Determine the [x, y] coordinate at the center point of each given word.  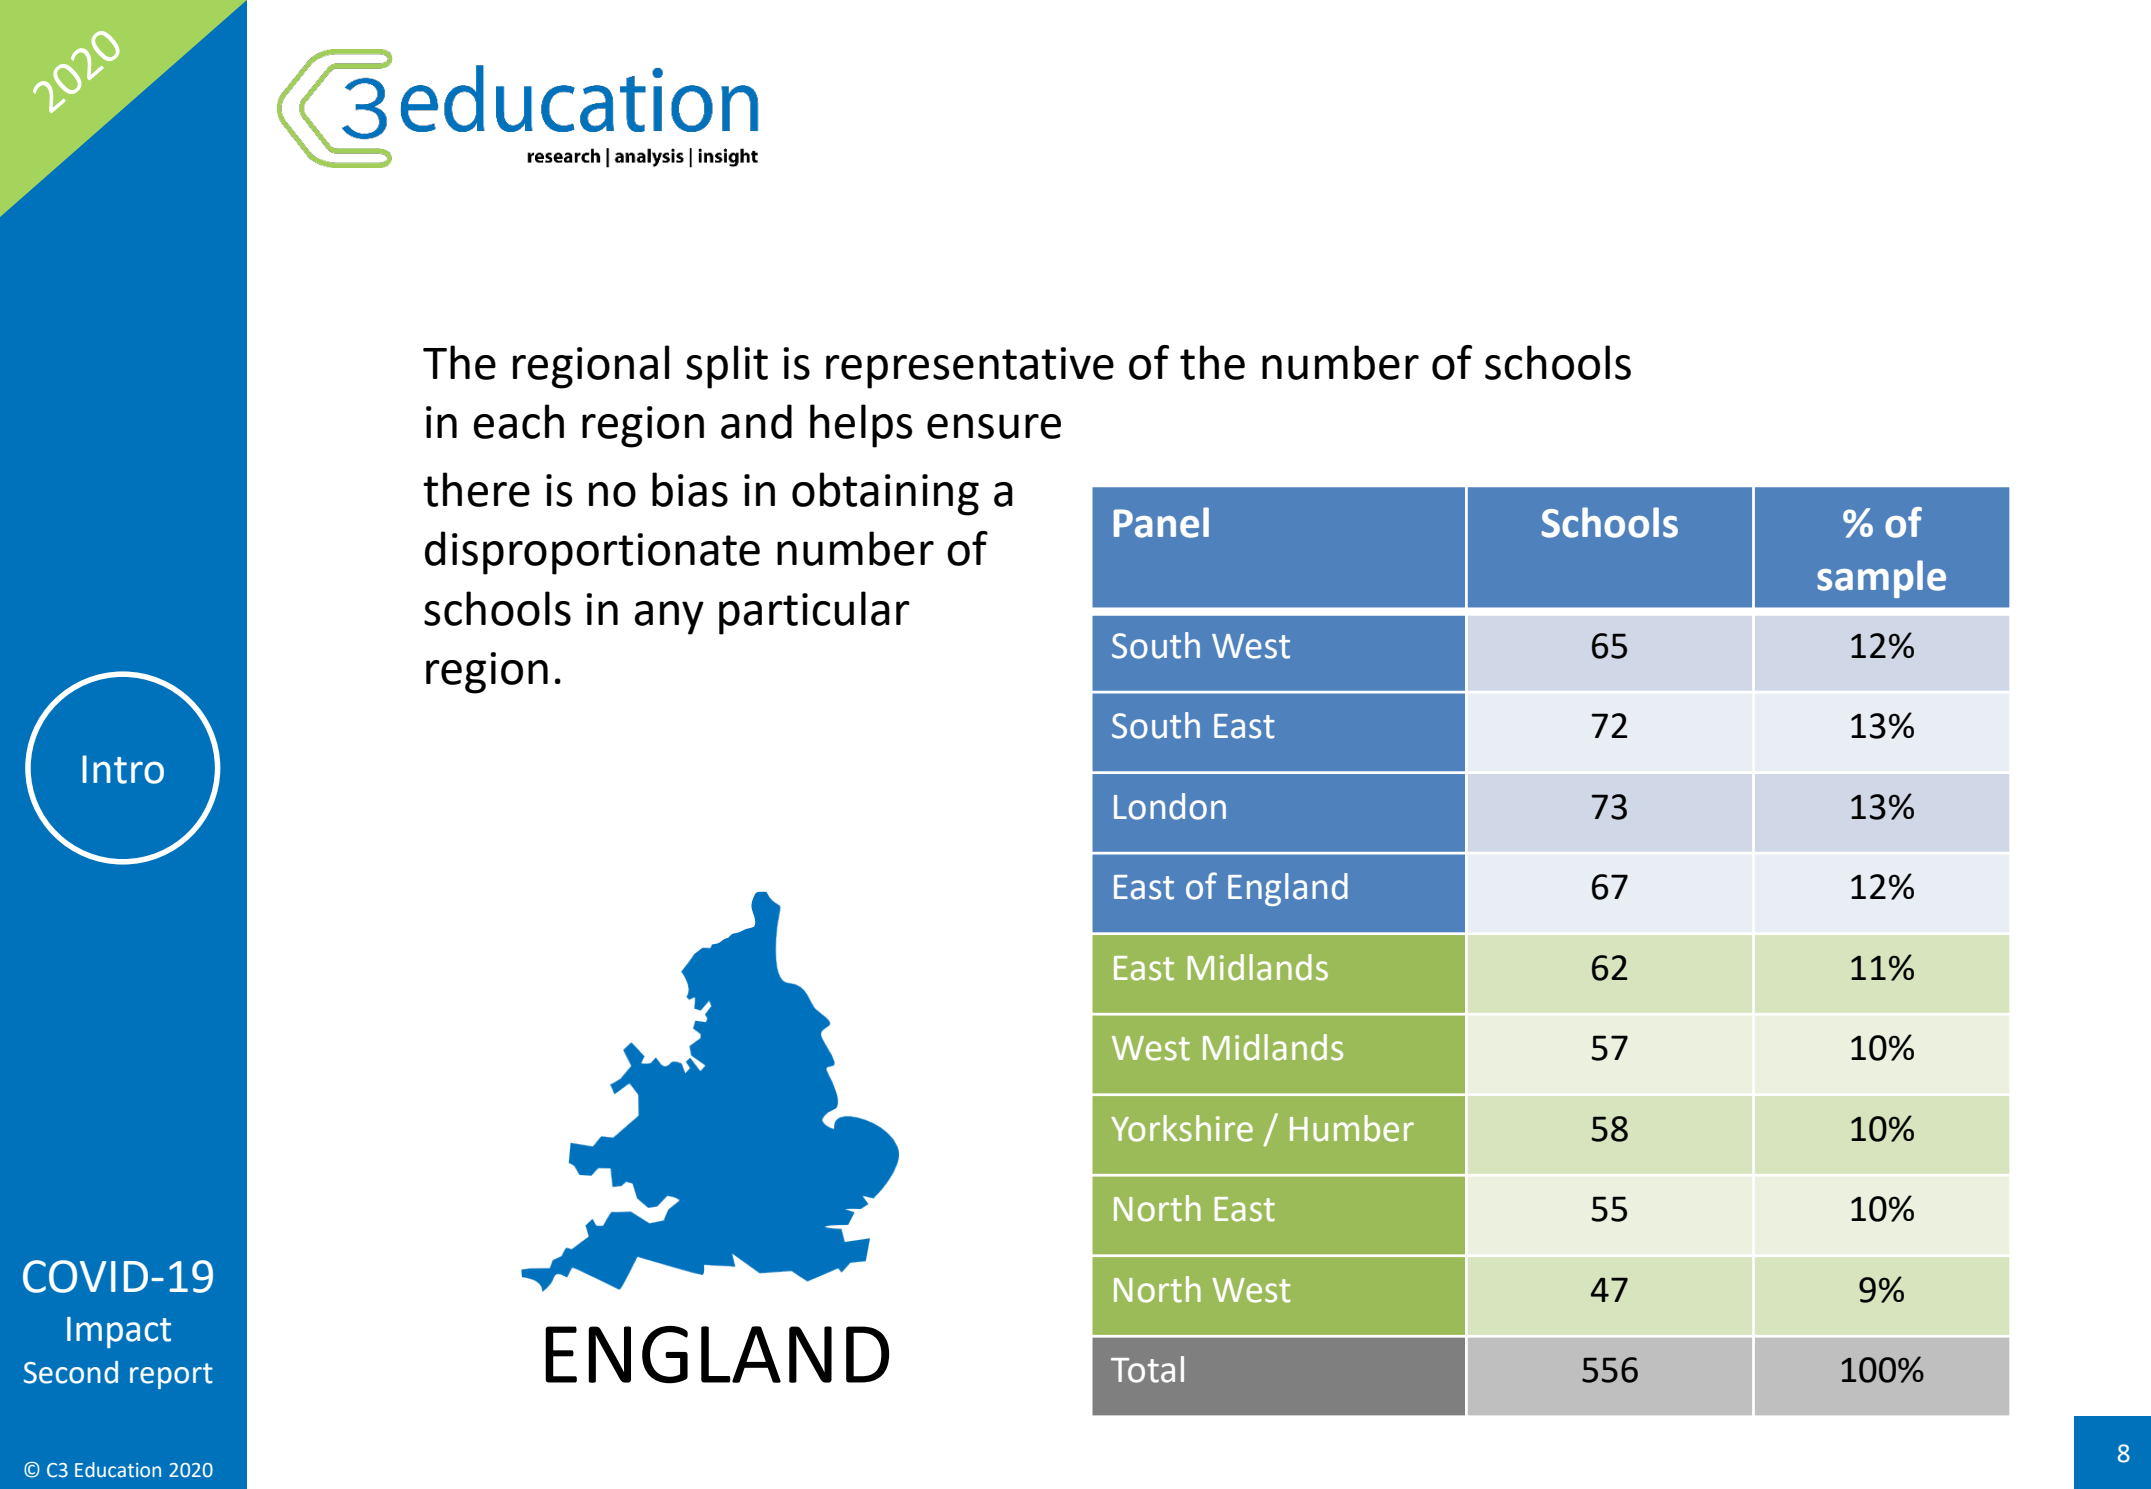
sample [1881, 579]
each [518, 421]
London [1170, 806]
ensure [994, 426]
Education [118, 1470]
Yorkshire [1182, 1128]
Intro [123, 769]
